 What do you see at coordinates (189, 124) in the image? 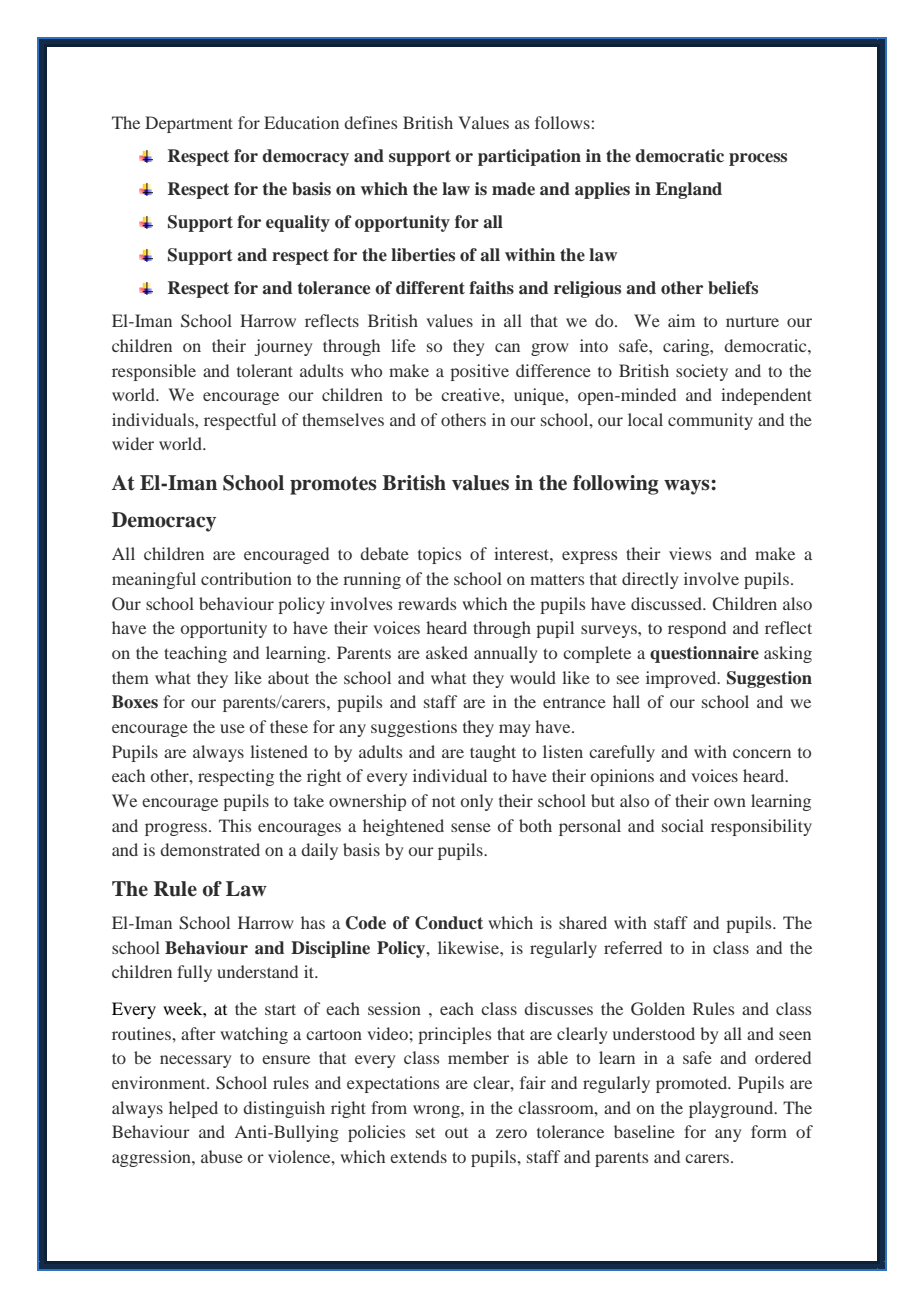
I see `Department` at bounding box center [189, 124].
